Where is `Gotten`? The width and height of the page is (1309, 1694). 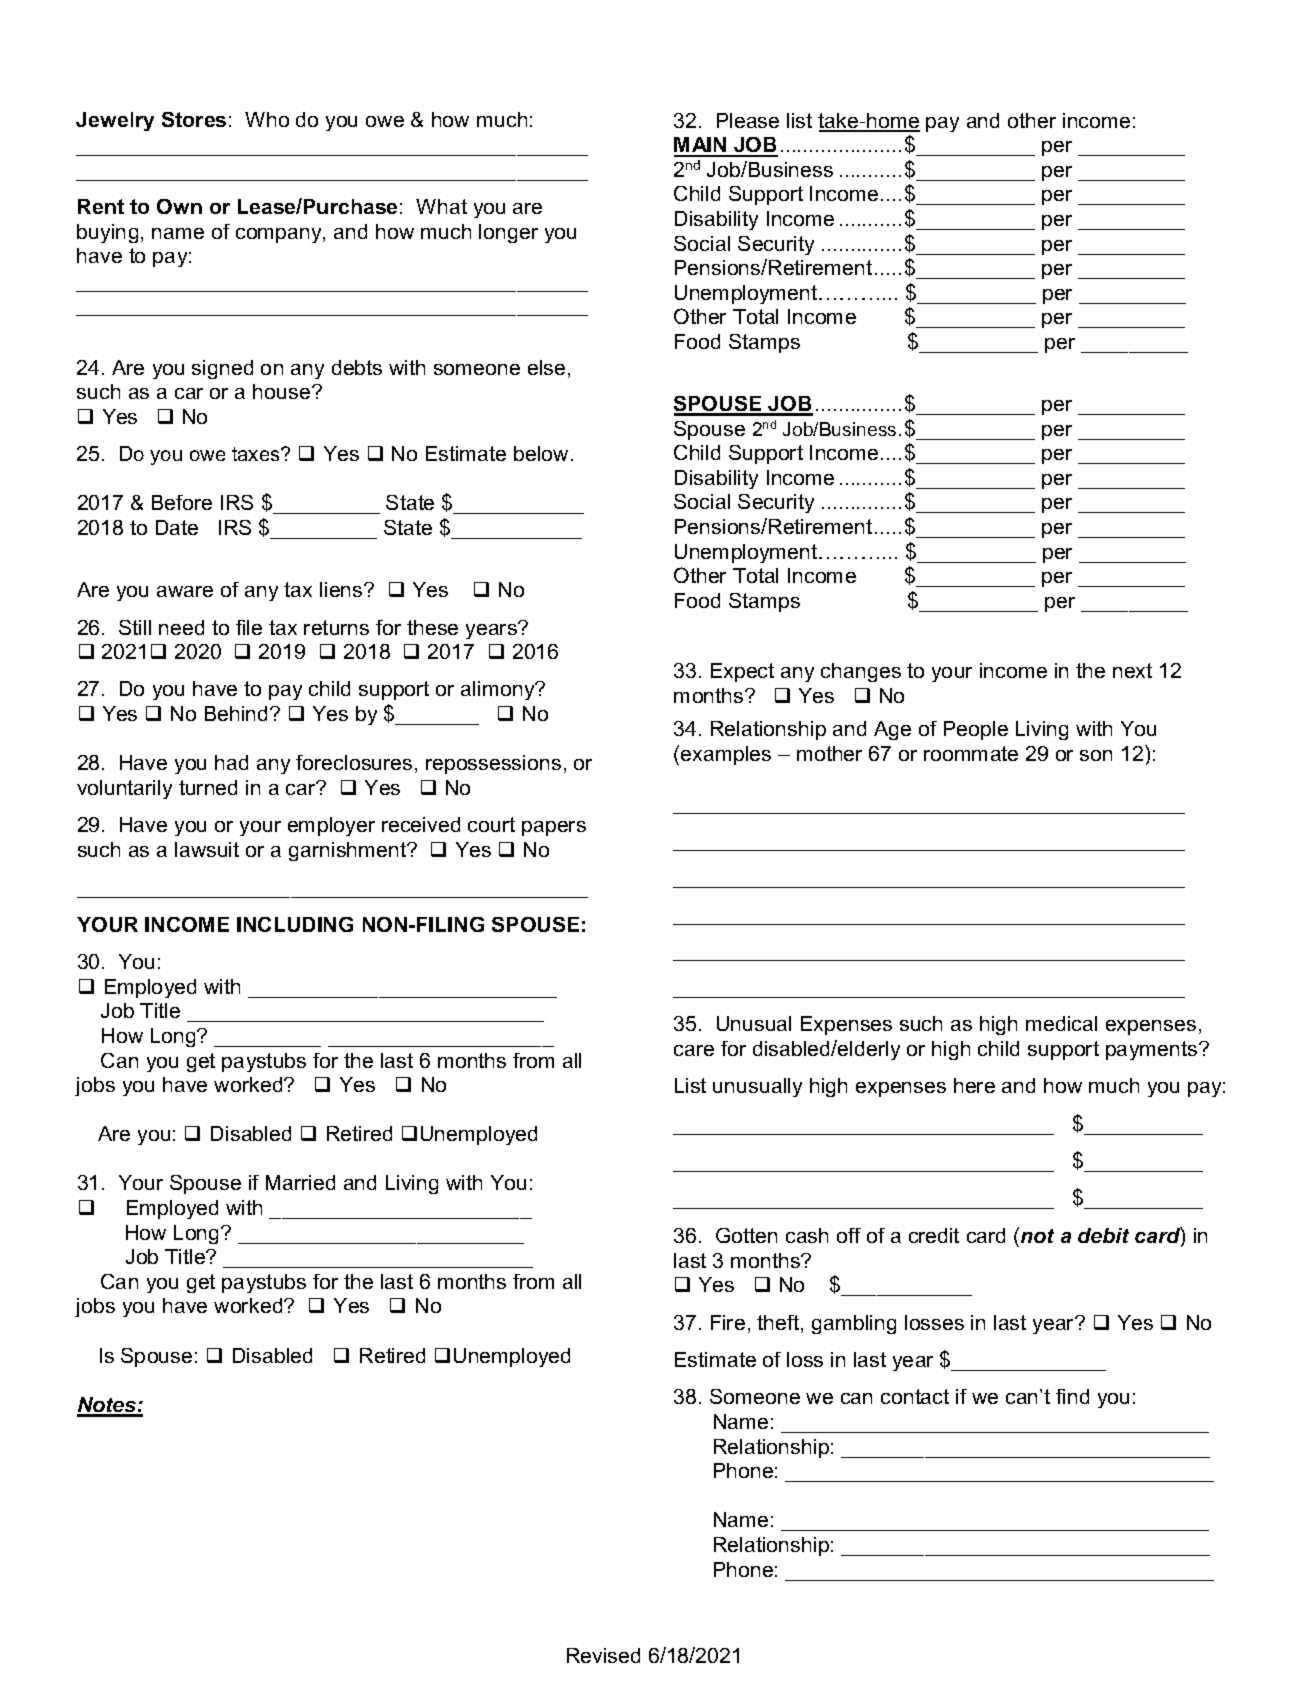 Gotten is located at coordinates (746, 1235).
